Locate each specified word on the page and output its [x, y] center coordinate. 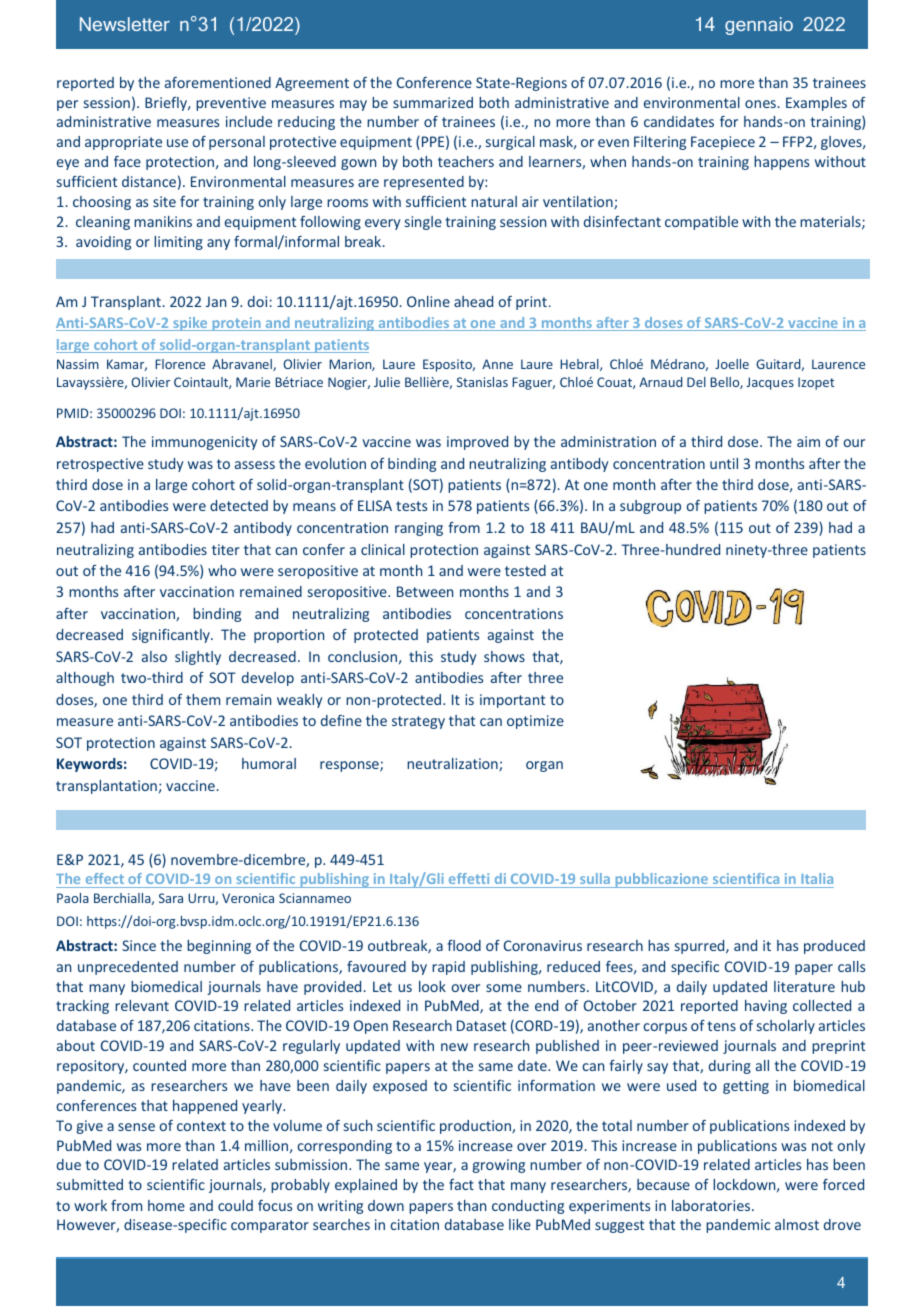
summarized [433, 102]
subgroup [650, 507]
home [166, 1205]
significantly [172, 636]
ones [760, 104]
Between [425, 591]
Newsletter [125, 24]
